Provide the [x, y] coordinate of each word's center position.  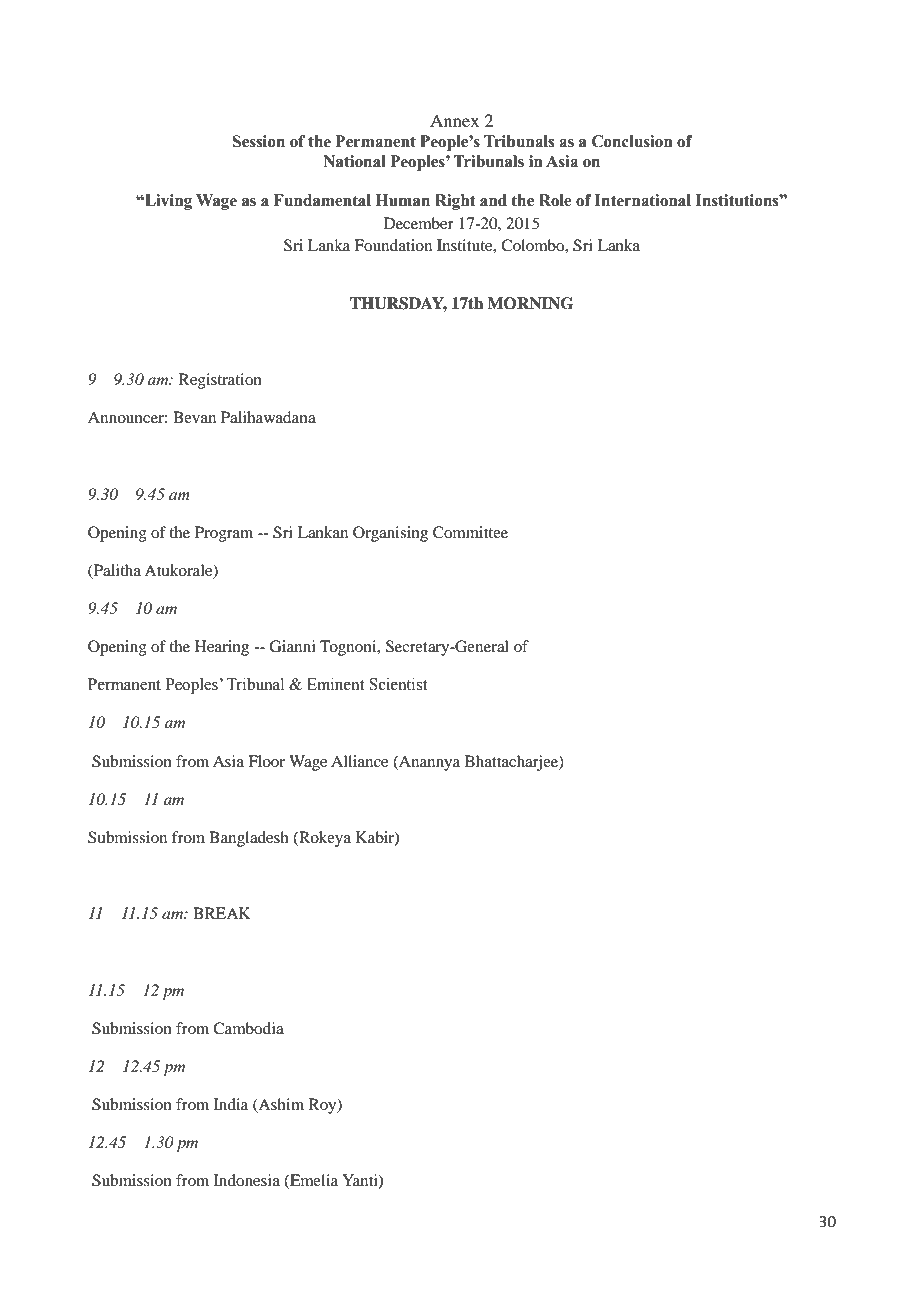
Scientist [398, 684]
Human [403, 200]
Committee [470, 532]
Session [258, 141]
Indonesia [247, 1180]
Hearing [222, 648]
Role [555, 200]
